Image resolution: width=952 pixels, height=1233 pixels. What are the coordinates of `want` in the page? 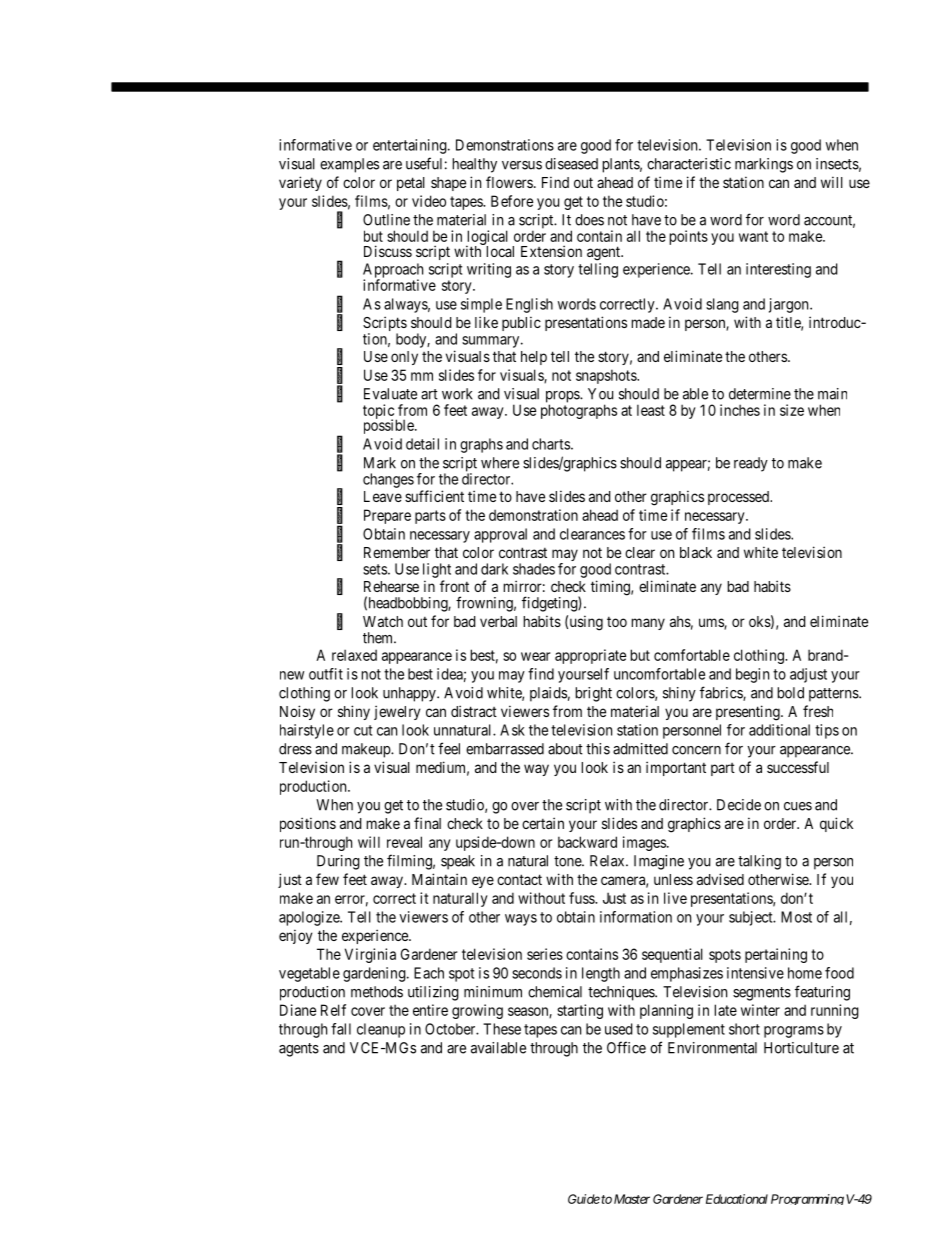 It's located at (753, 236).
